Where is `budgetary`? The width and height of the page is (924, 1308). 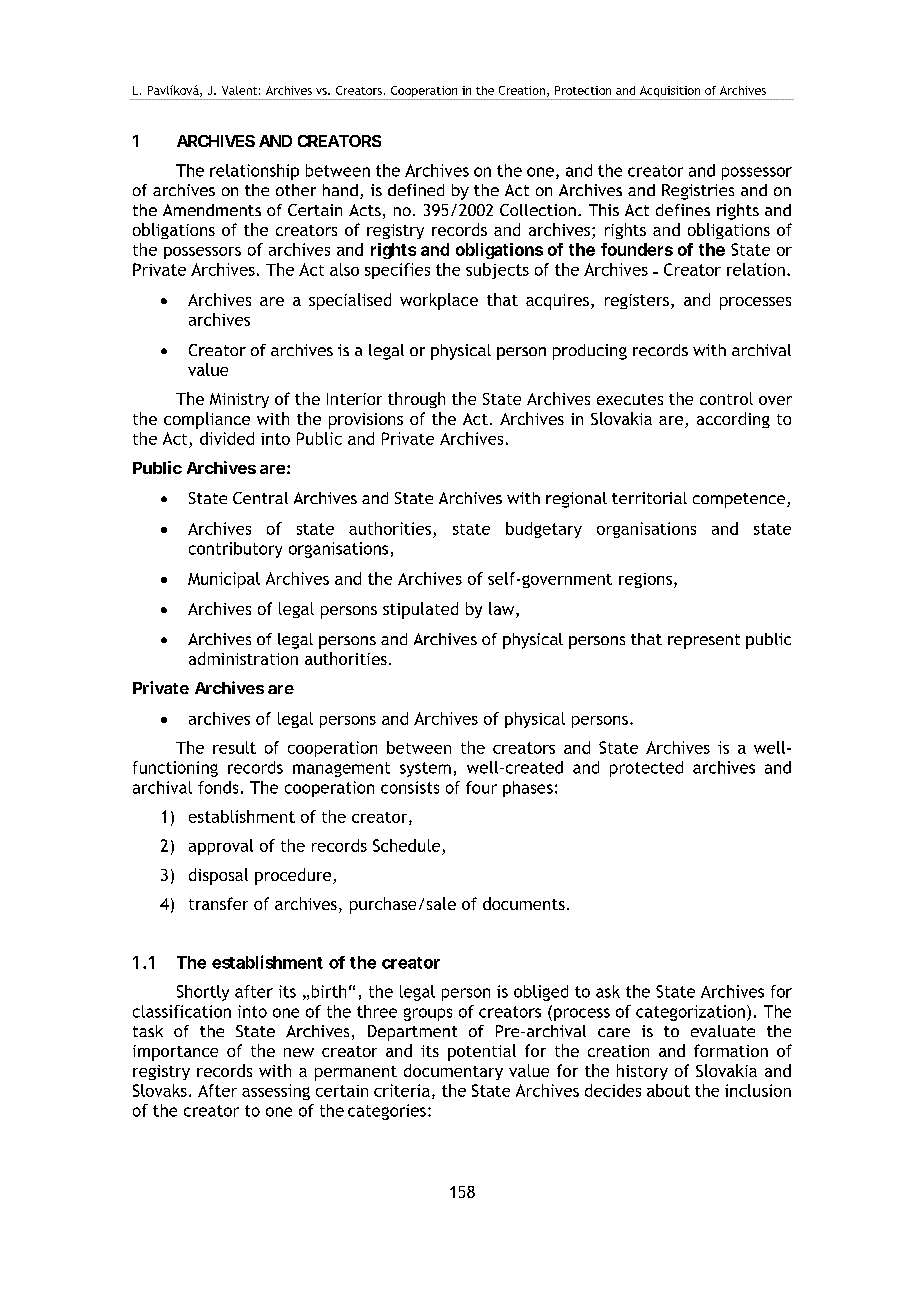
budgetary is located at coordinates (544, 530).
